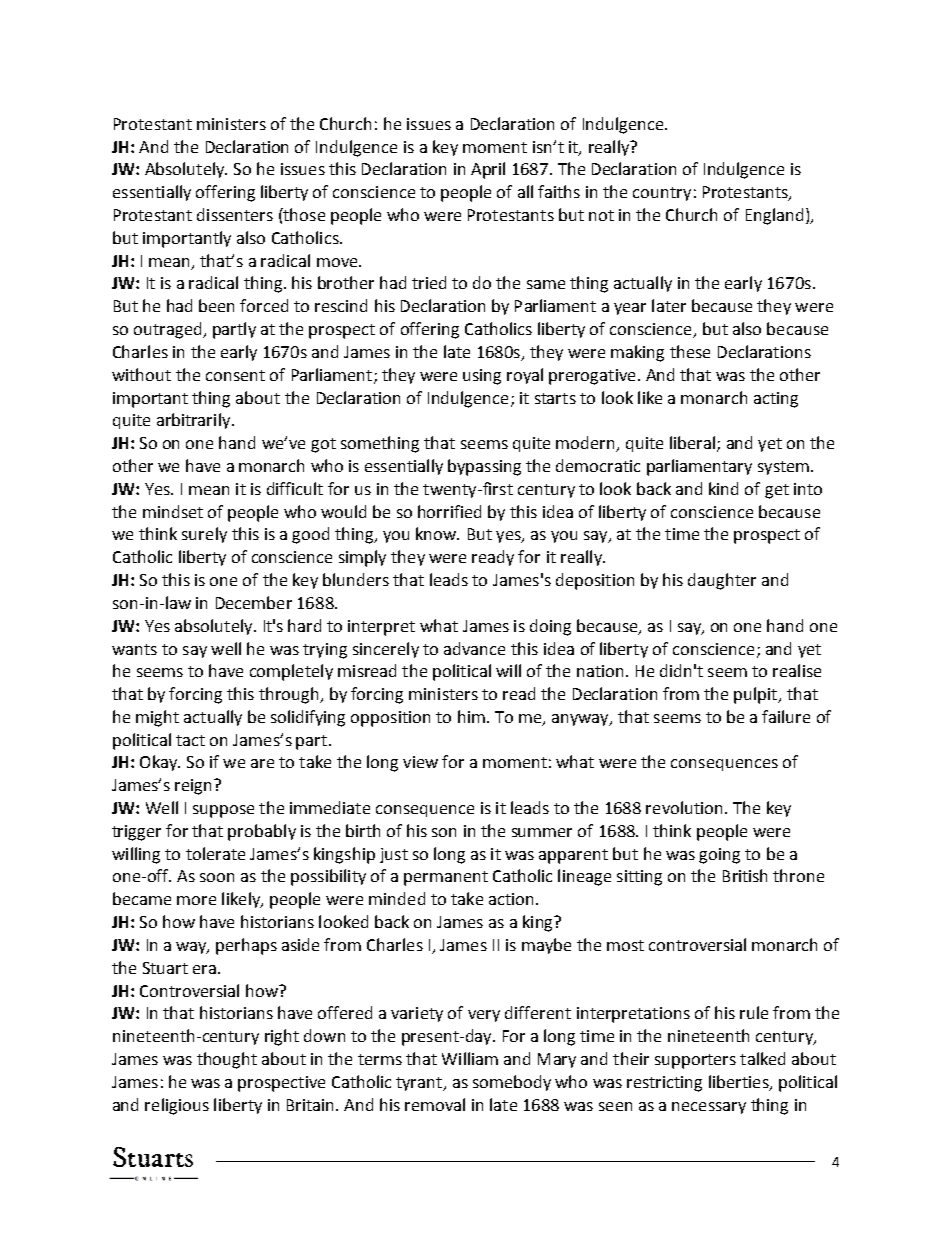 This image has width=952, height=1233. Describe the element at coordinates (235, 214) in the image. I see `dissenters` at that location.
